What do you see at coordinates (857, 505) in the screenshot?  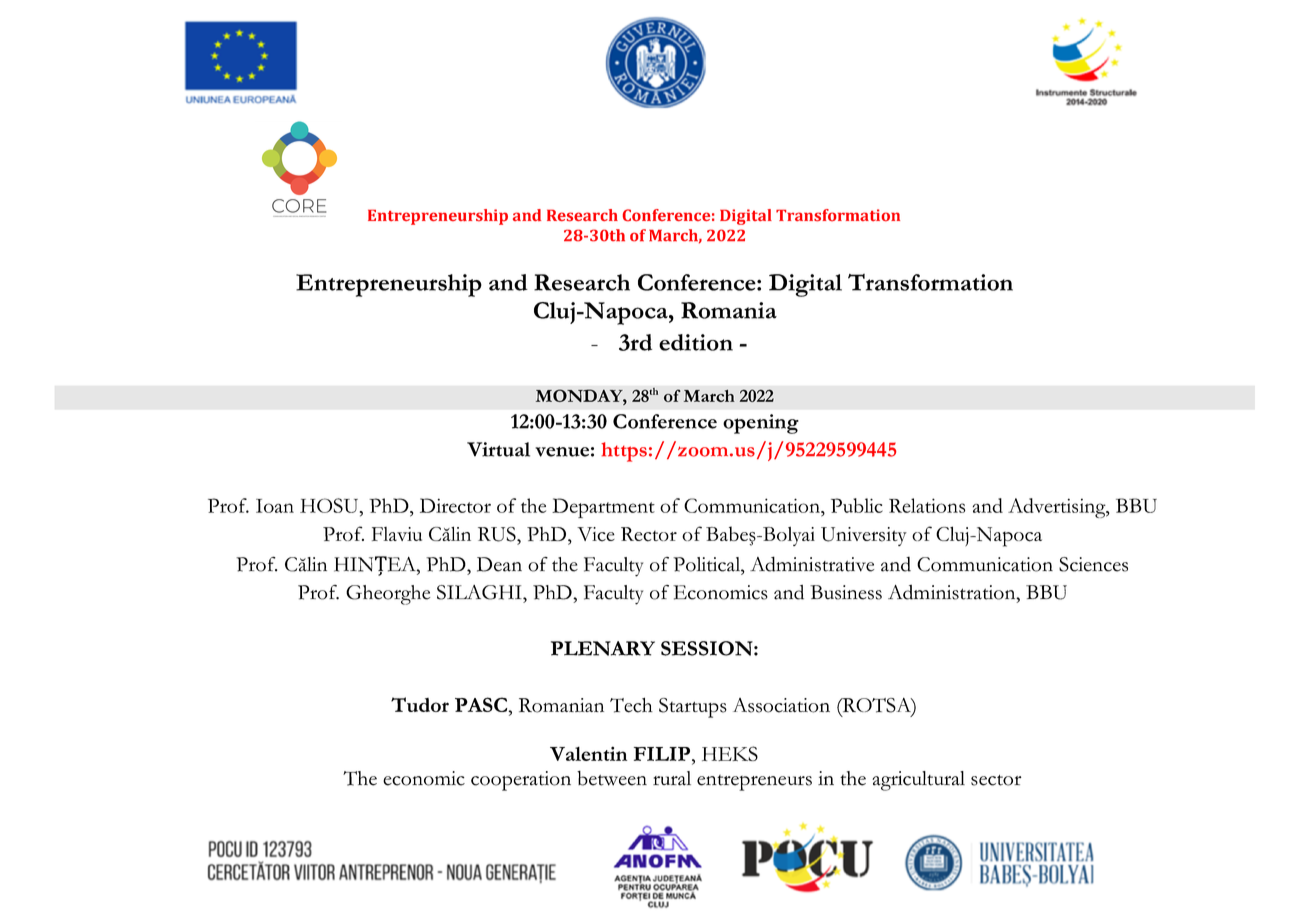 I see `Public` at bounding box center [857, 505].
